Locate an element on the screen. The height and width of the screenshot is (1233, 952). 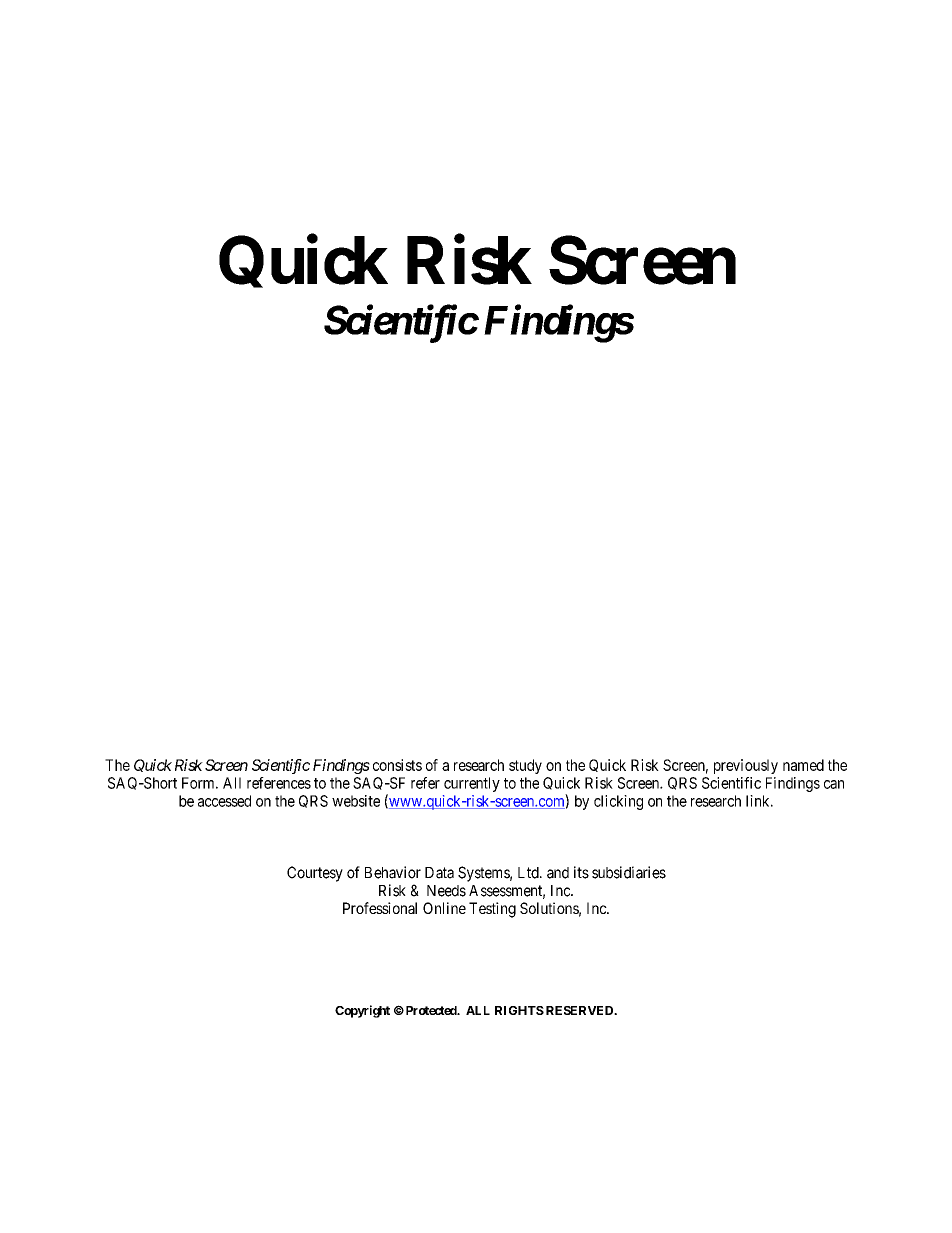
its is located at coordinates (581, 872).
